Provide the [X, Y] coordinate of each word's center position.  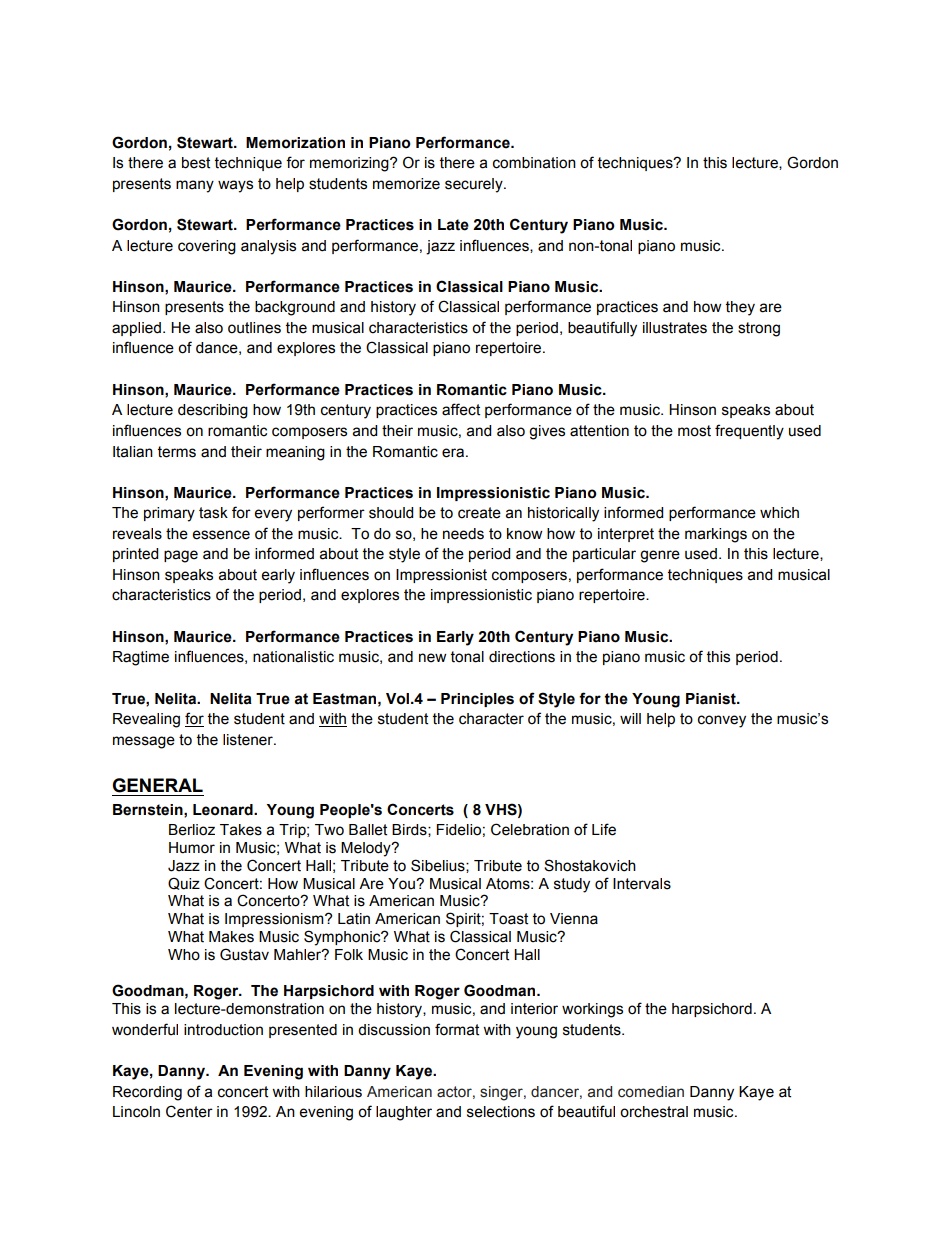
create [479, 513]
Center [189, 1111]
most [694, 431]
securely [475, 185]
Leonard [224, 810]
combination [534, 163]
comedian [651, 1092]
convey [722, 721]
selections [501, 1112]
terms [177, 452]
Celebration [530, 829]
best [196, 163]
